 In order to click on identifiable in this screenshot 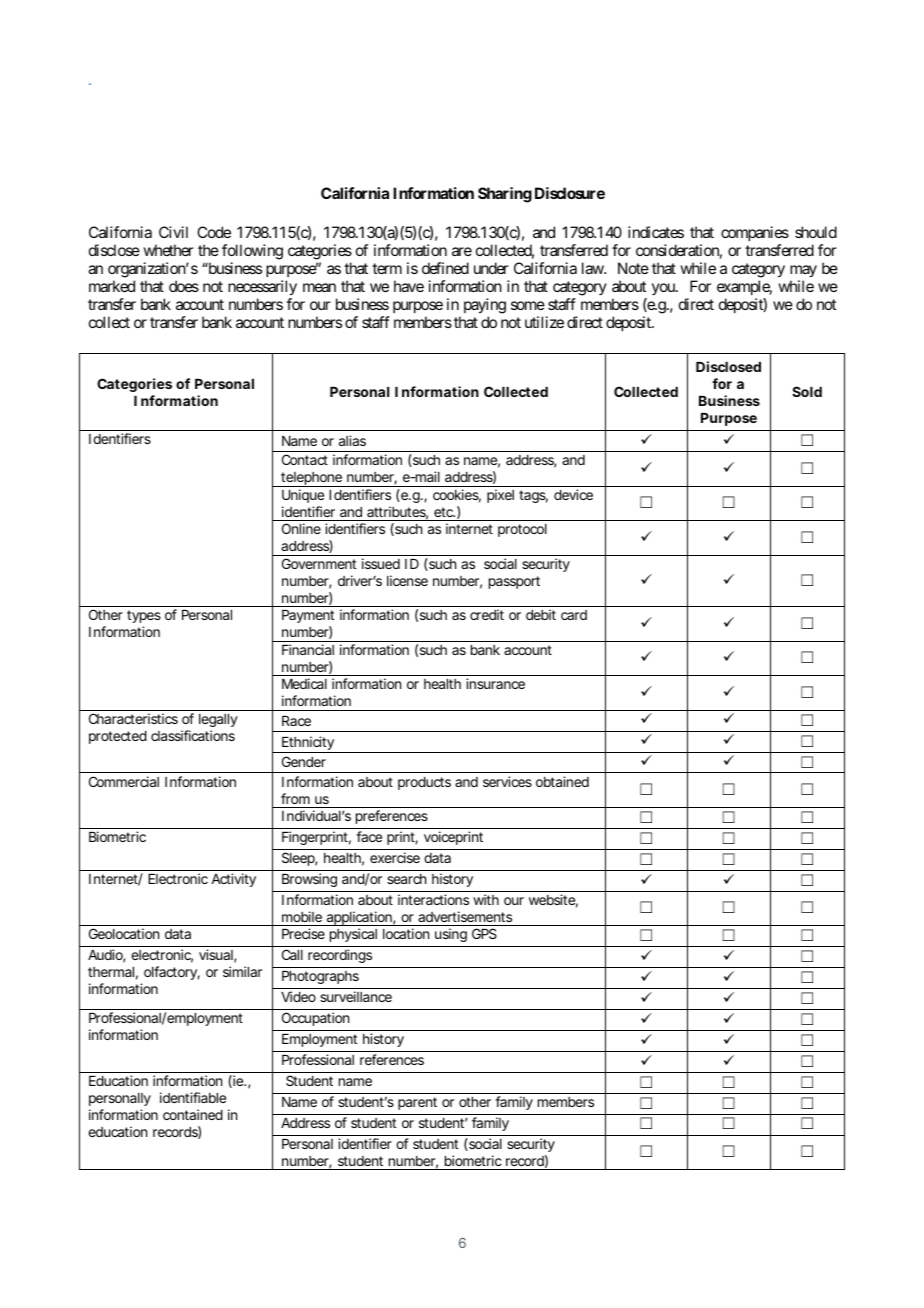, I will do `click(193, 1097)`.
